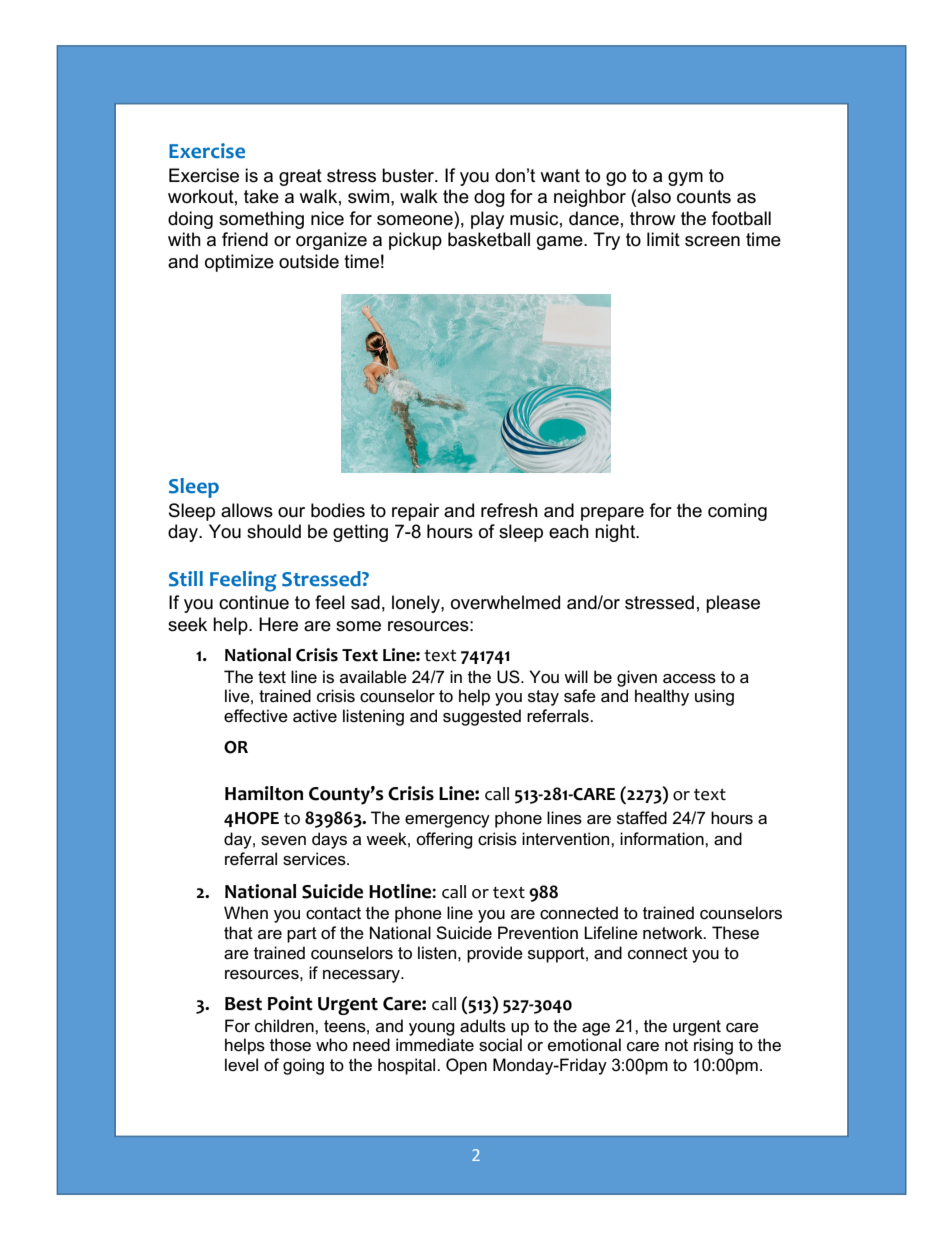 This page has height=1233, width=952. I want to click on dog, so click(489, 198).
